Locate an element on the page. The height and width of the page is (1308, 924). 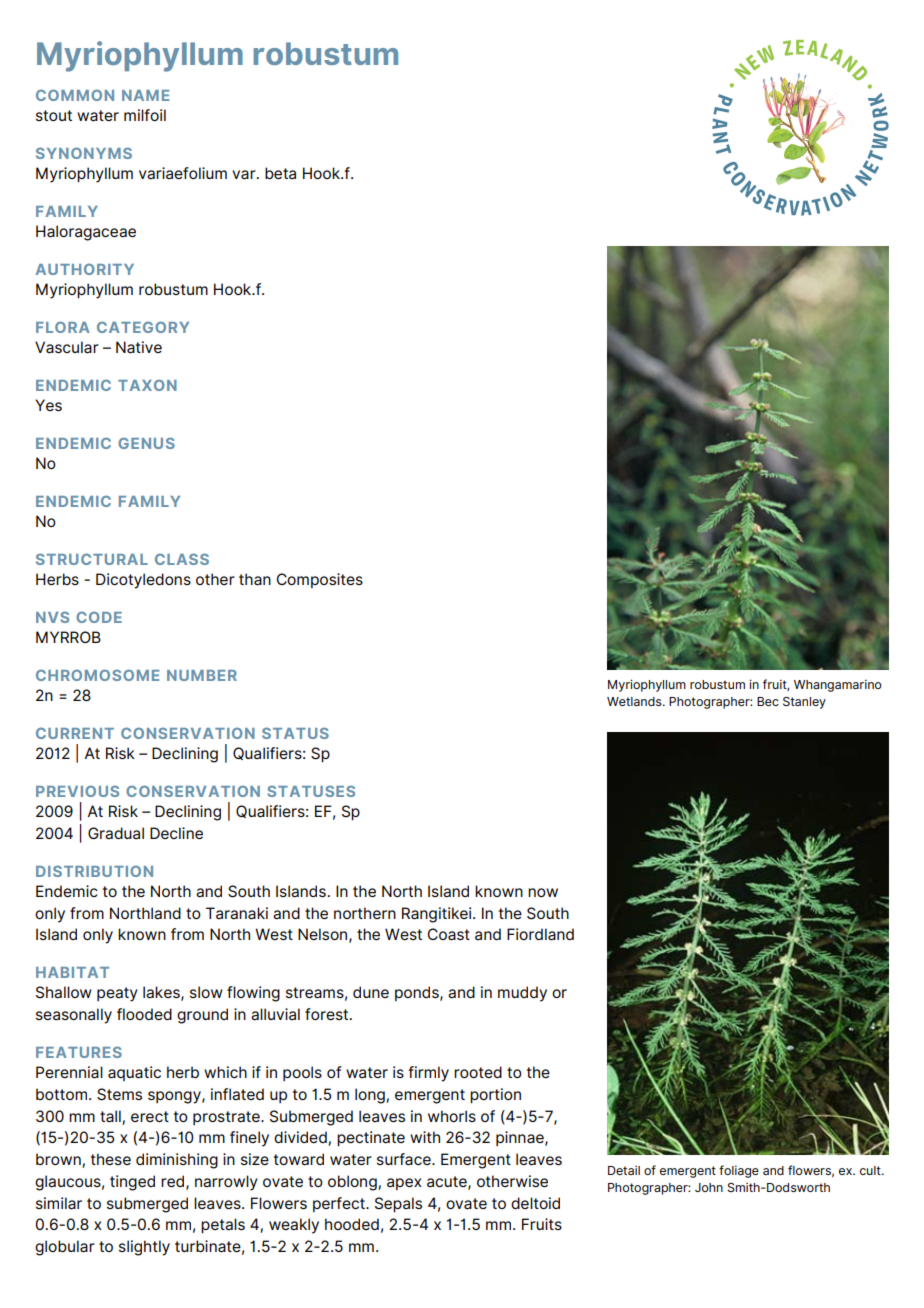
SYNONYMS is located at coordinates (84, 153).
